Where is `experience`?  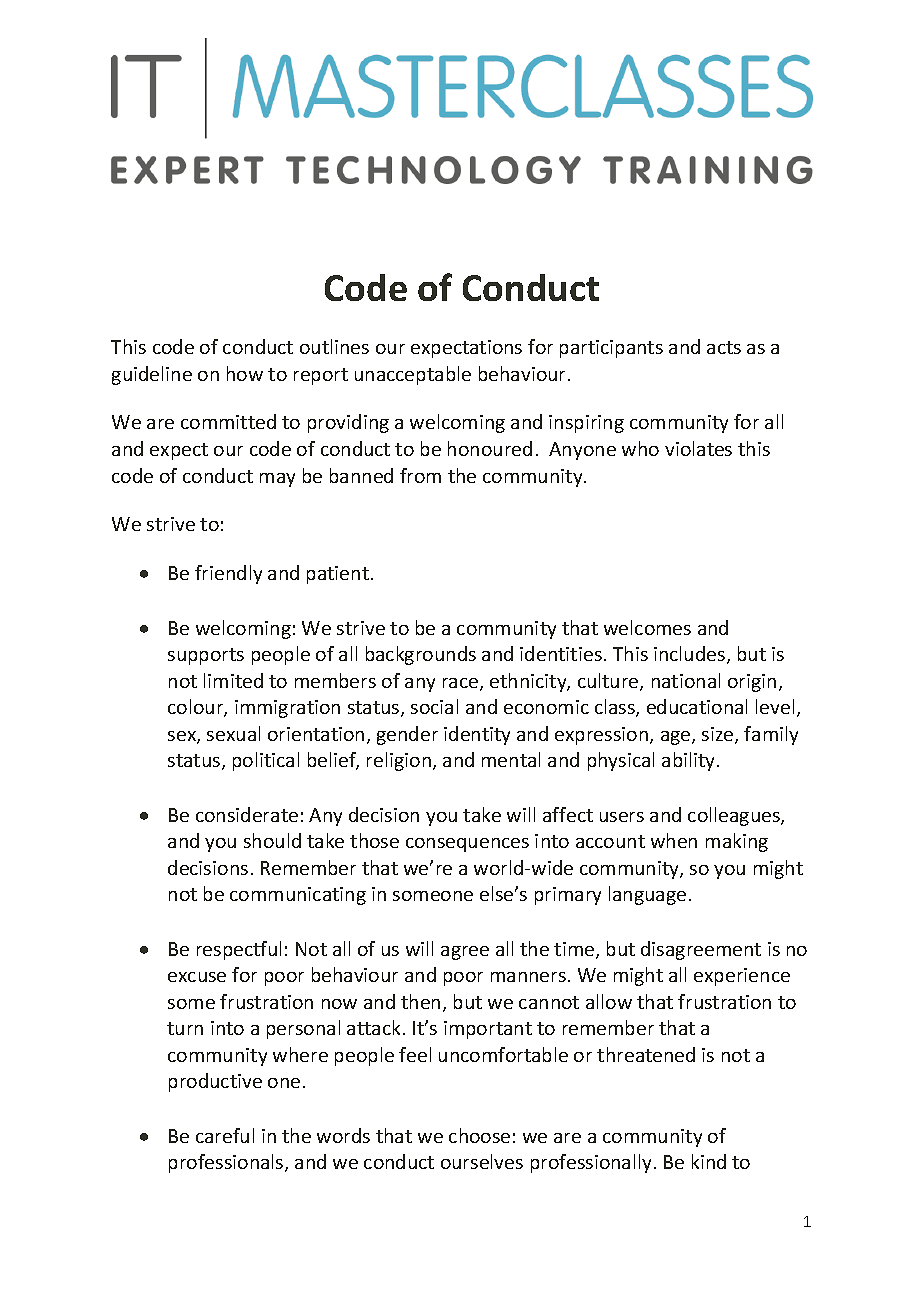 experience is located at coordinates (742, 977).
